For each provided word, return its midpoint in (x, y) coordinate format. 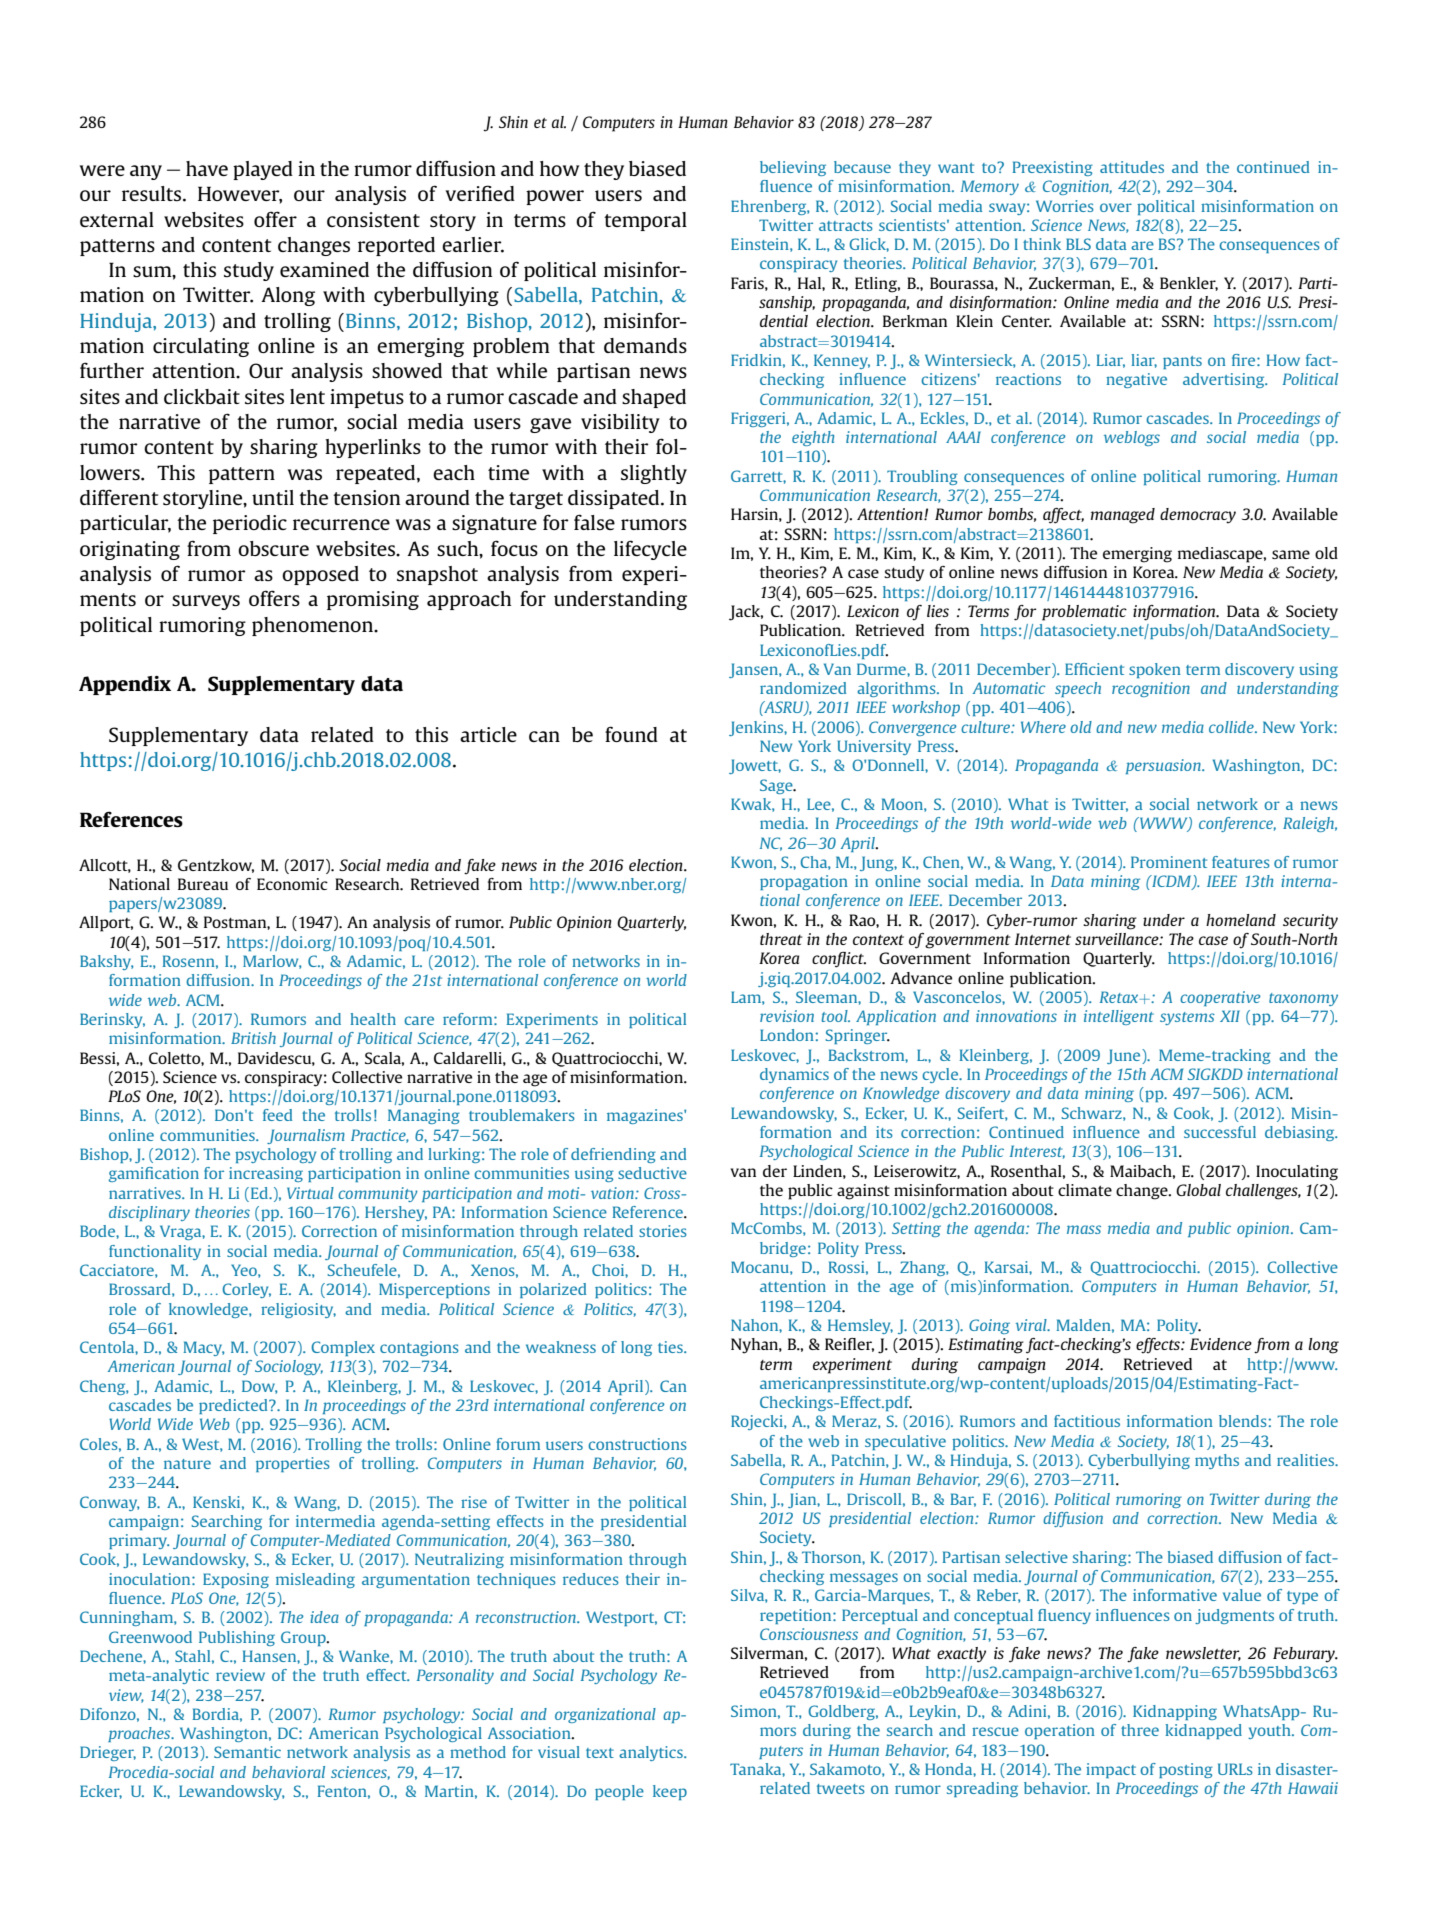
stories (663, 1231)
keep (670, 1792)
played (263, 170)
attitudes (1132, 167)
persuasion (1164, 766)
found (631, 734)
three (1140, 1730)
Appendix (125, 685)
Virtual (310, 1193)
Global (1198, 1190)
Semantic (247, 1752)
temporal (645, 221)
